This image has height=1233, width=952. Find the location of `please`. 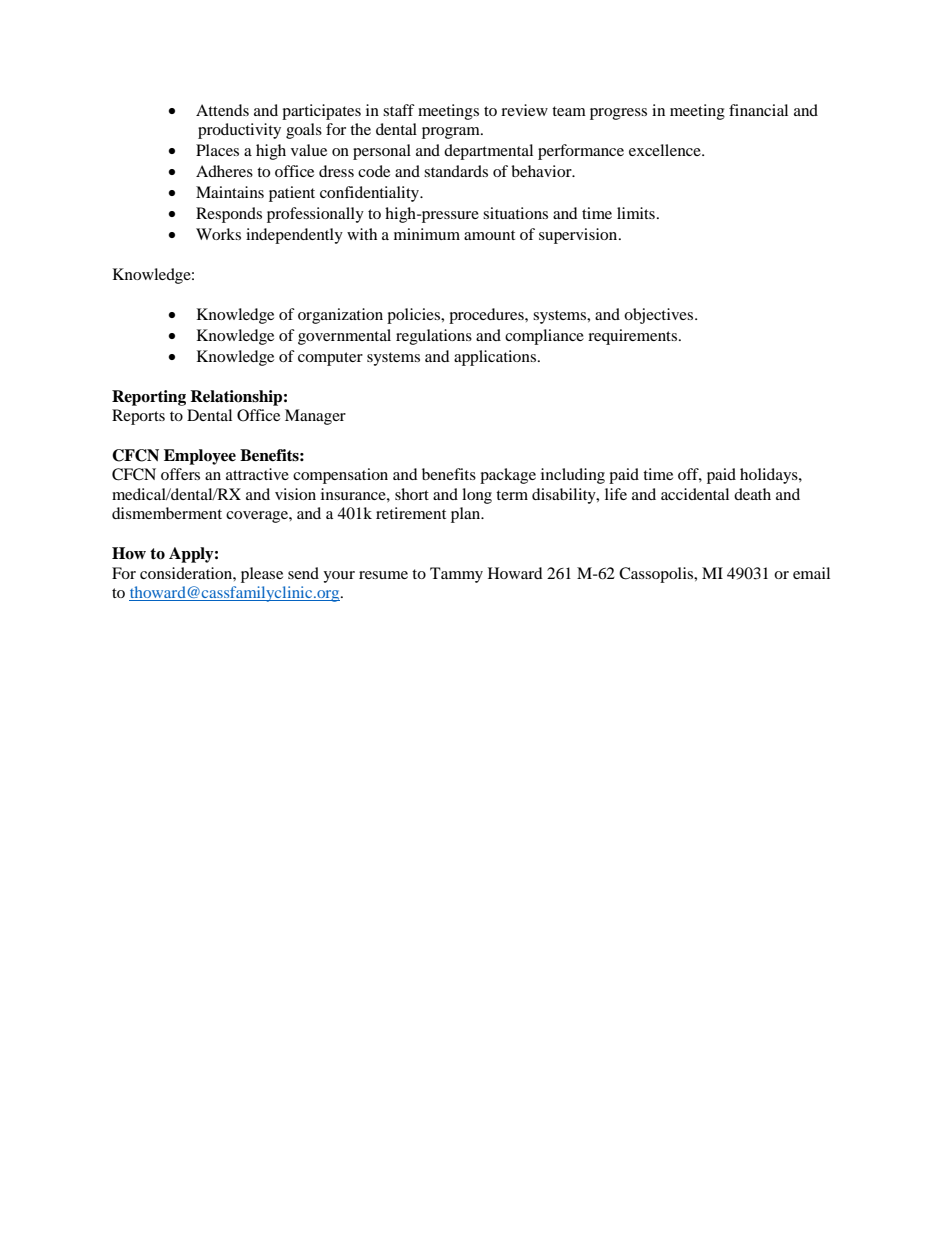

please is located at coordinates (262, 575).
